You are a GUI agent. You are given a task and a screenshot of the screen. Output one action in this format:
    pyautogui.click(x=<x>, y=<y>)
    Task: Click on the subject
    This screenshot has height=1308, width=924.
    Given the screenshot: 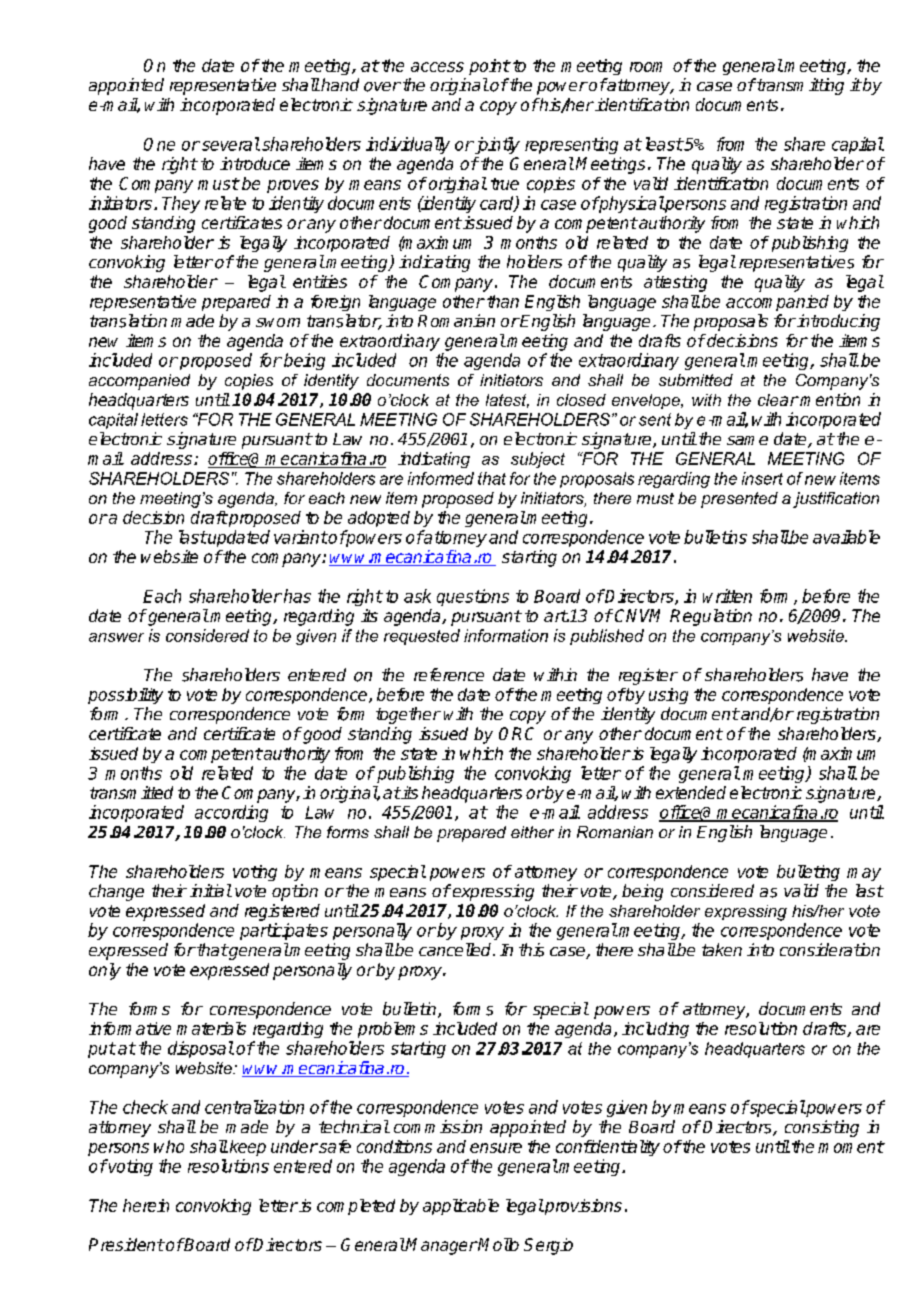 What is the action you would take?
    pyautogui.click(x=538, y=460)
